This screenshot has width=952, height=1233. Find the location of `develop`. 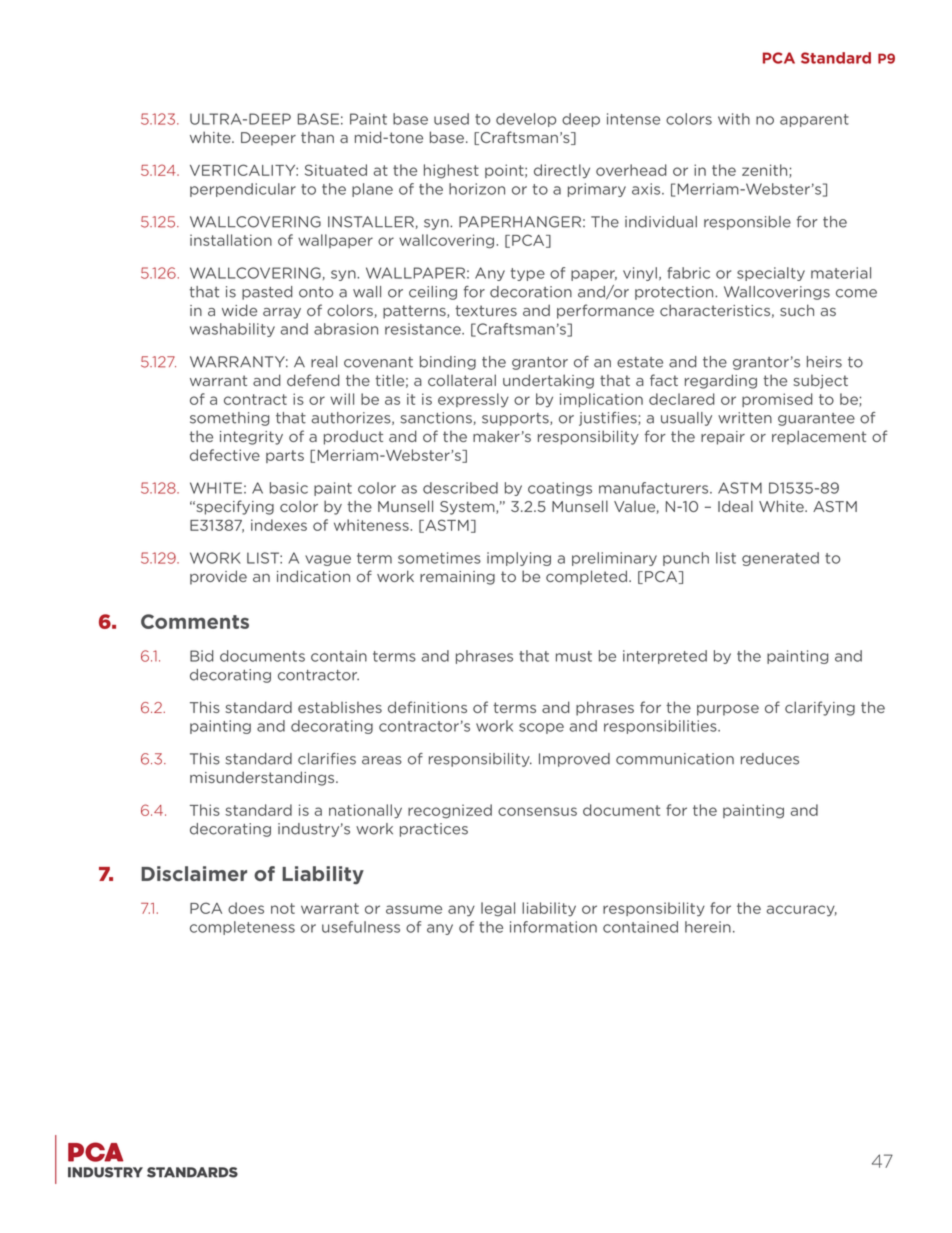

develop is located at coordinates (526, 120).
